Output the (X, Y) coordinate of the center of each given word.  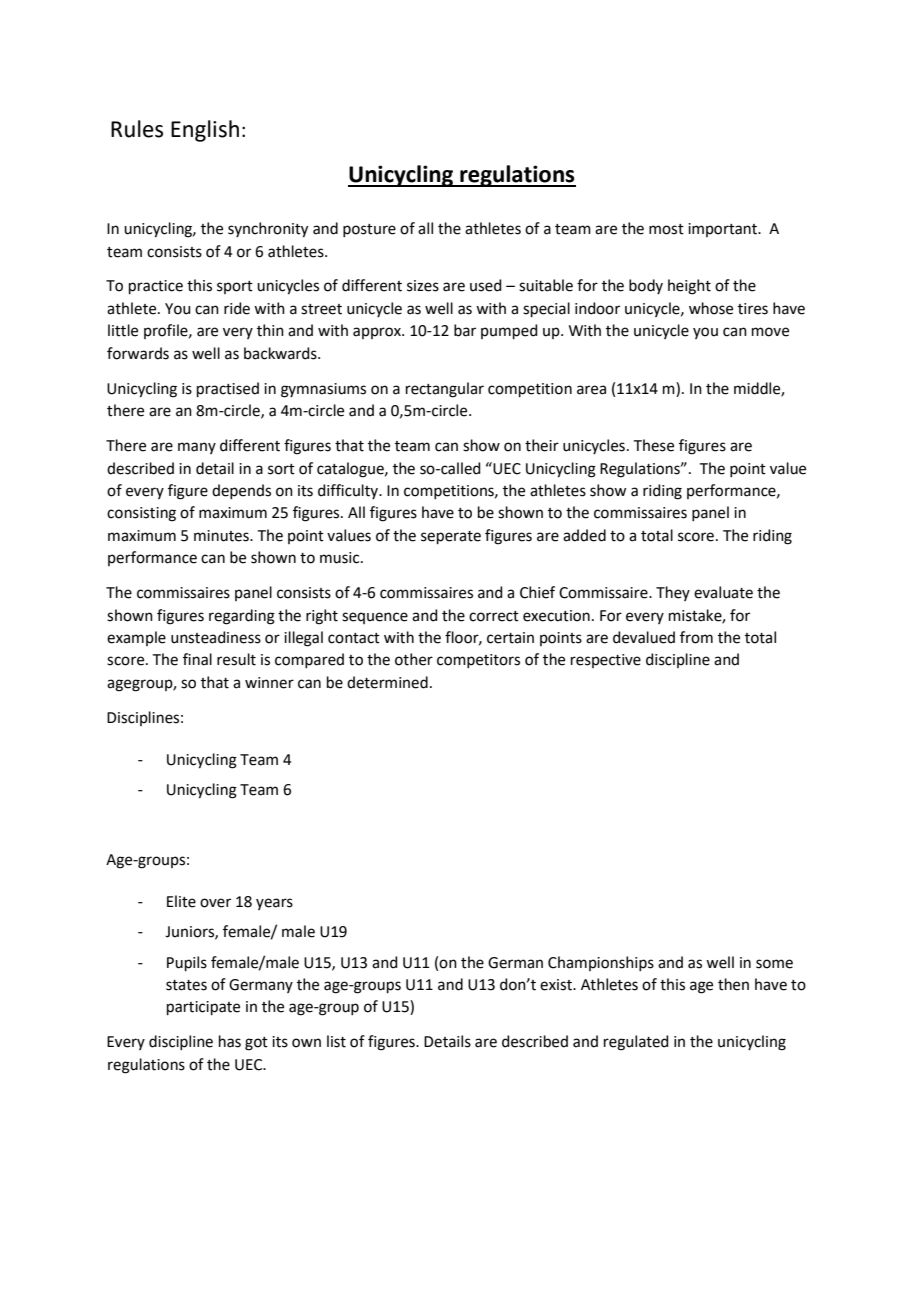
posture (369, 230)
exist (557, 985)
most (666, 229)
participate (203, 1008)
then (733, 984)
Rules (137, 129)
